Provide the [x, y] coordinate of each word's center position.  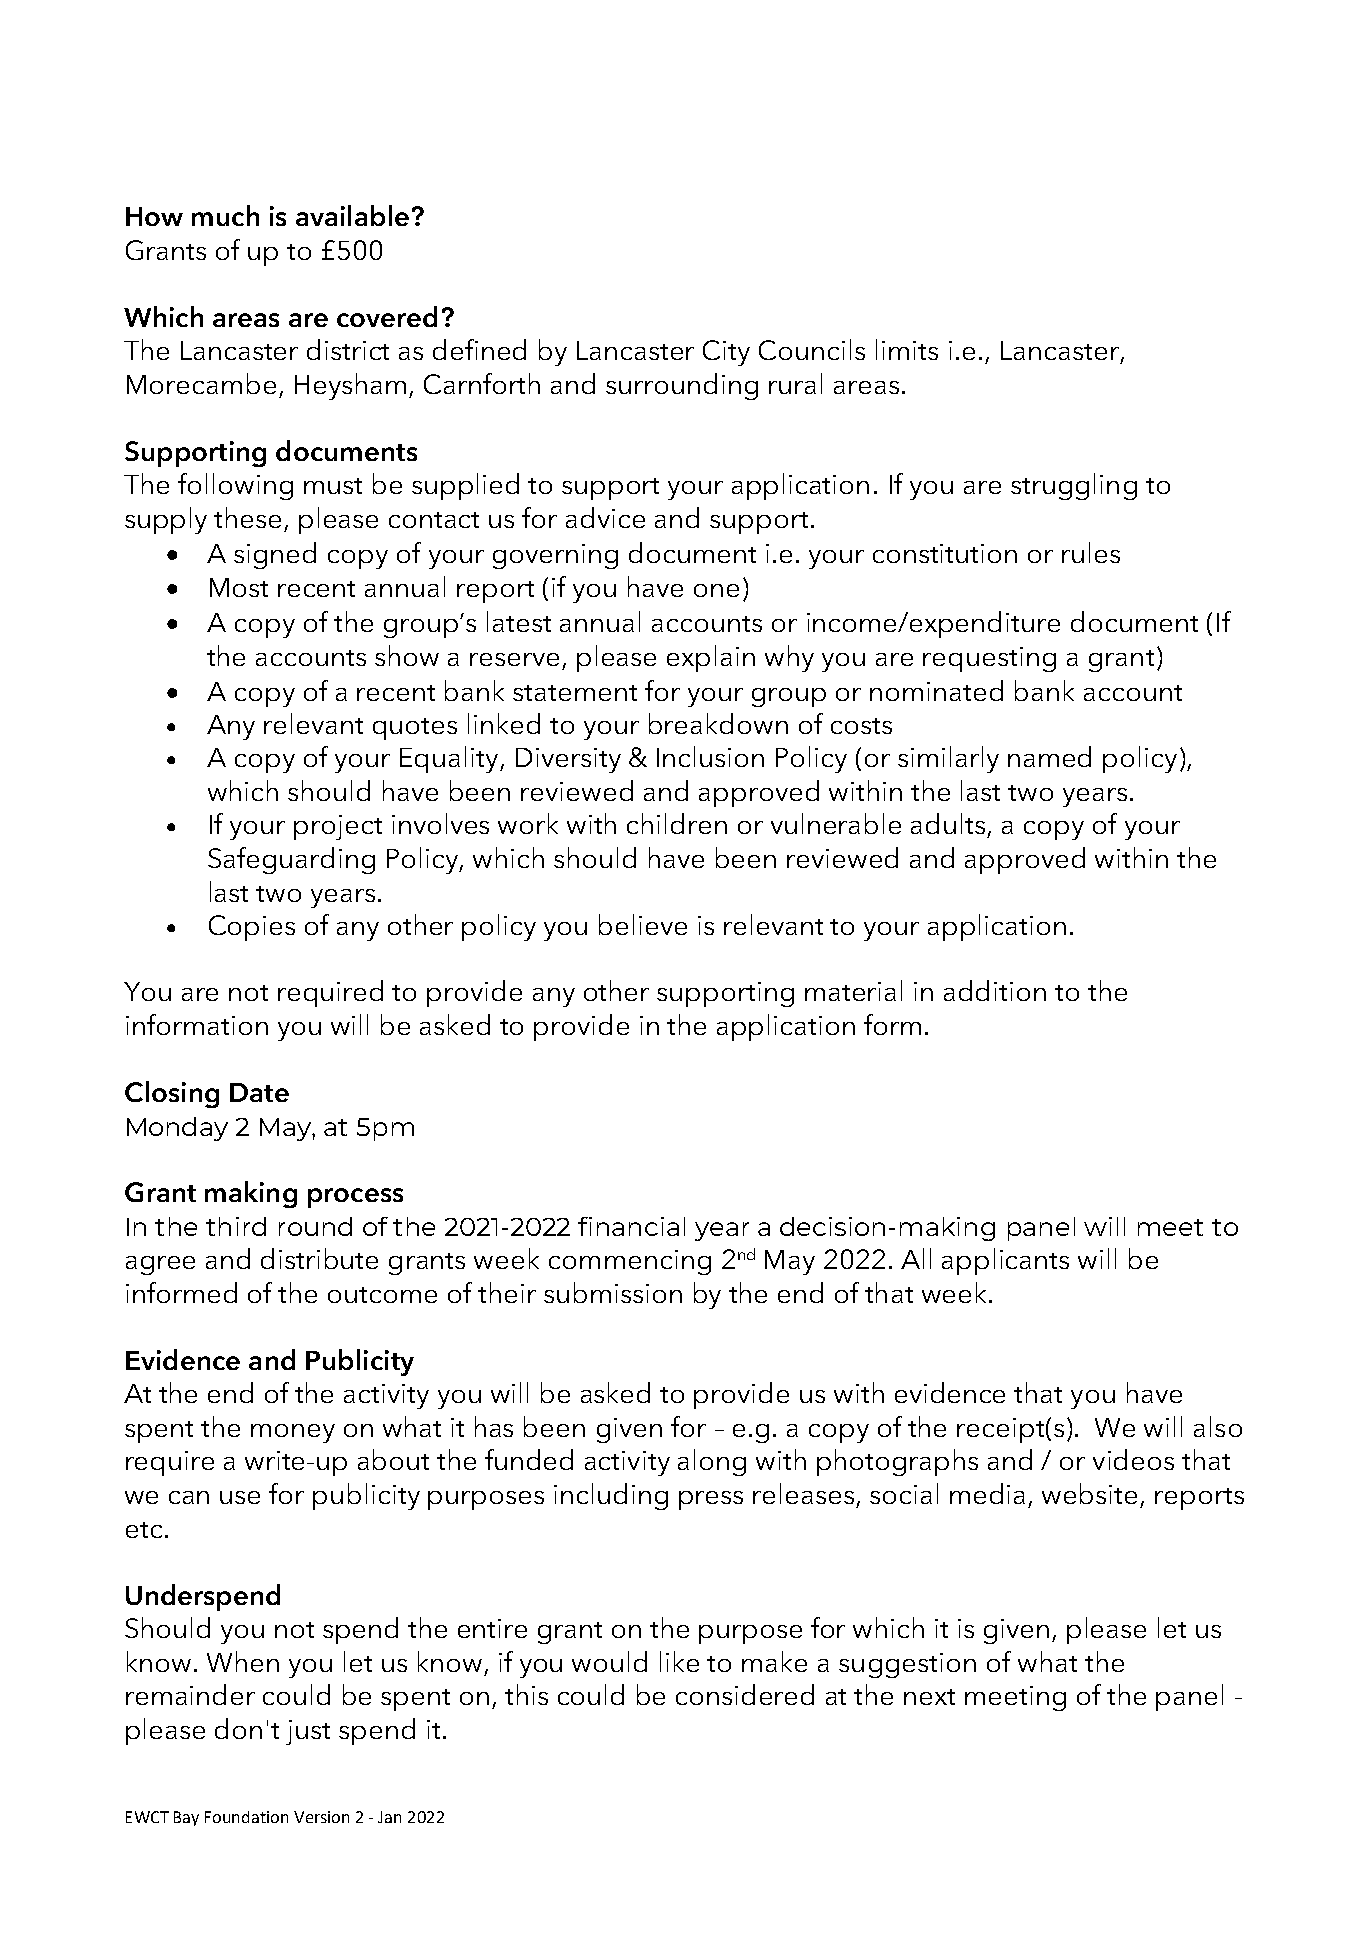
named [1049, 756]
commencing [630, 1262]
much [225, 215]
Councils [812, 349]
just [308, 1732]
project [338, 827]
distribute [319, 1258]
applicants [1005, 1261]
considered [745, 1694]
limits [907, 349]
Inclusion [710, 756]
